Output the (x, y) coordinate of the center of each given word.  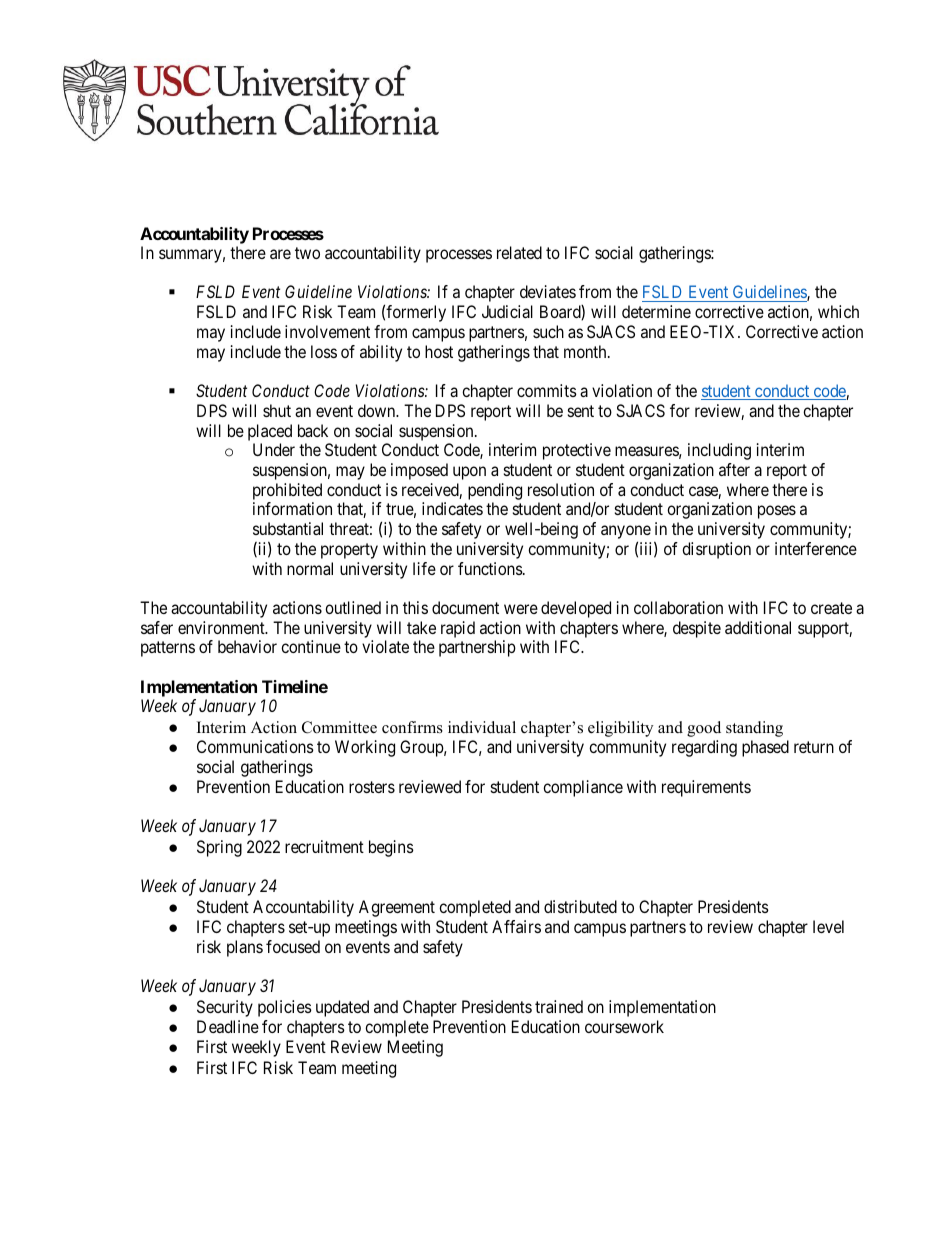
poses (777, 512)
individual (482, 727)
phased (765, 748)
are (280, 254)
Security (225, 1008)
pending (495, 491)
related (519, 252)
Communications (255, 746)
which (838, 311)
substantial (288, 528)
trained (559, 1006)
